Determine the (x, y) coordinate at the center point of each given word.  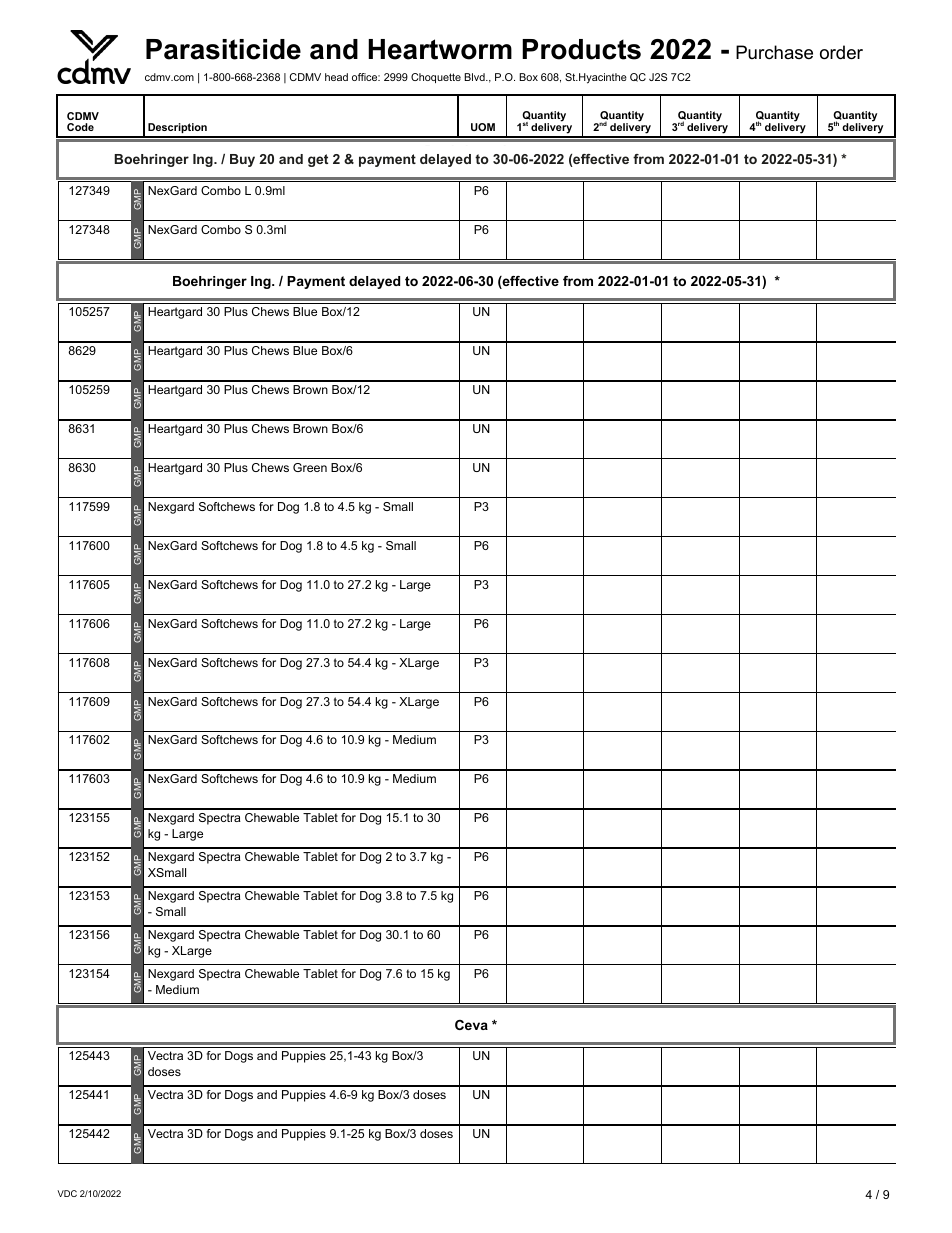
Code (80, 127)
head (336, 77)
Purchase (774, 52)
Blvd (475, 77)
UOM (483, 127)
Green (310, 467)
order (841, 52)
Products (581, 49)
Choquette (436, 78)
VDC (67, 1193)
